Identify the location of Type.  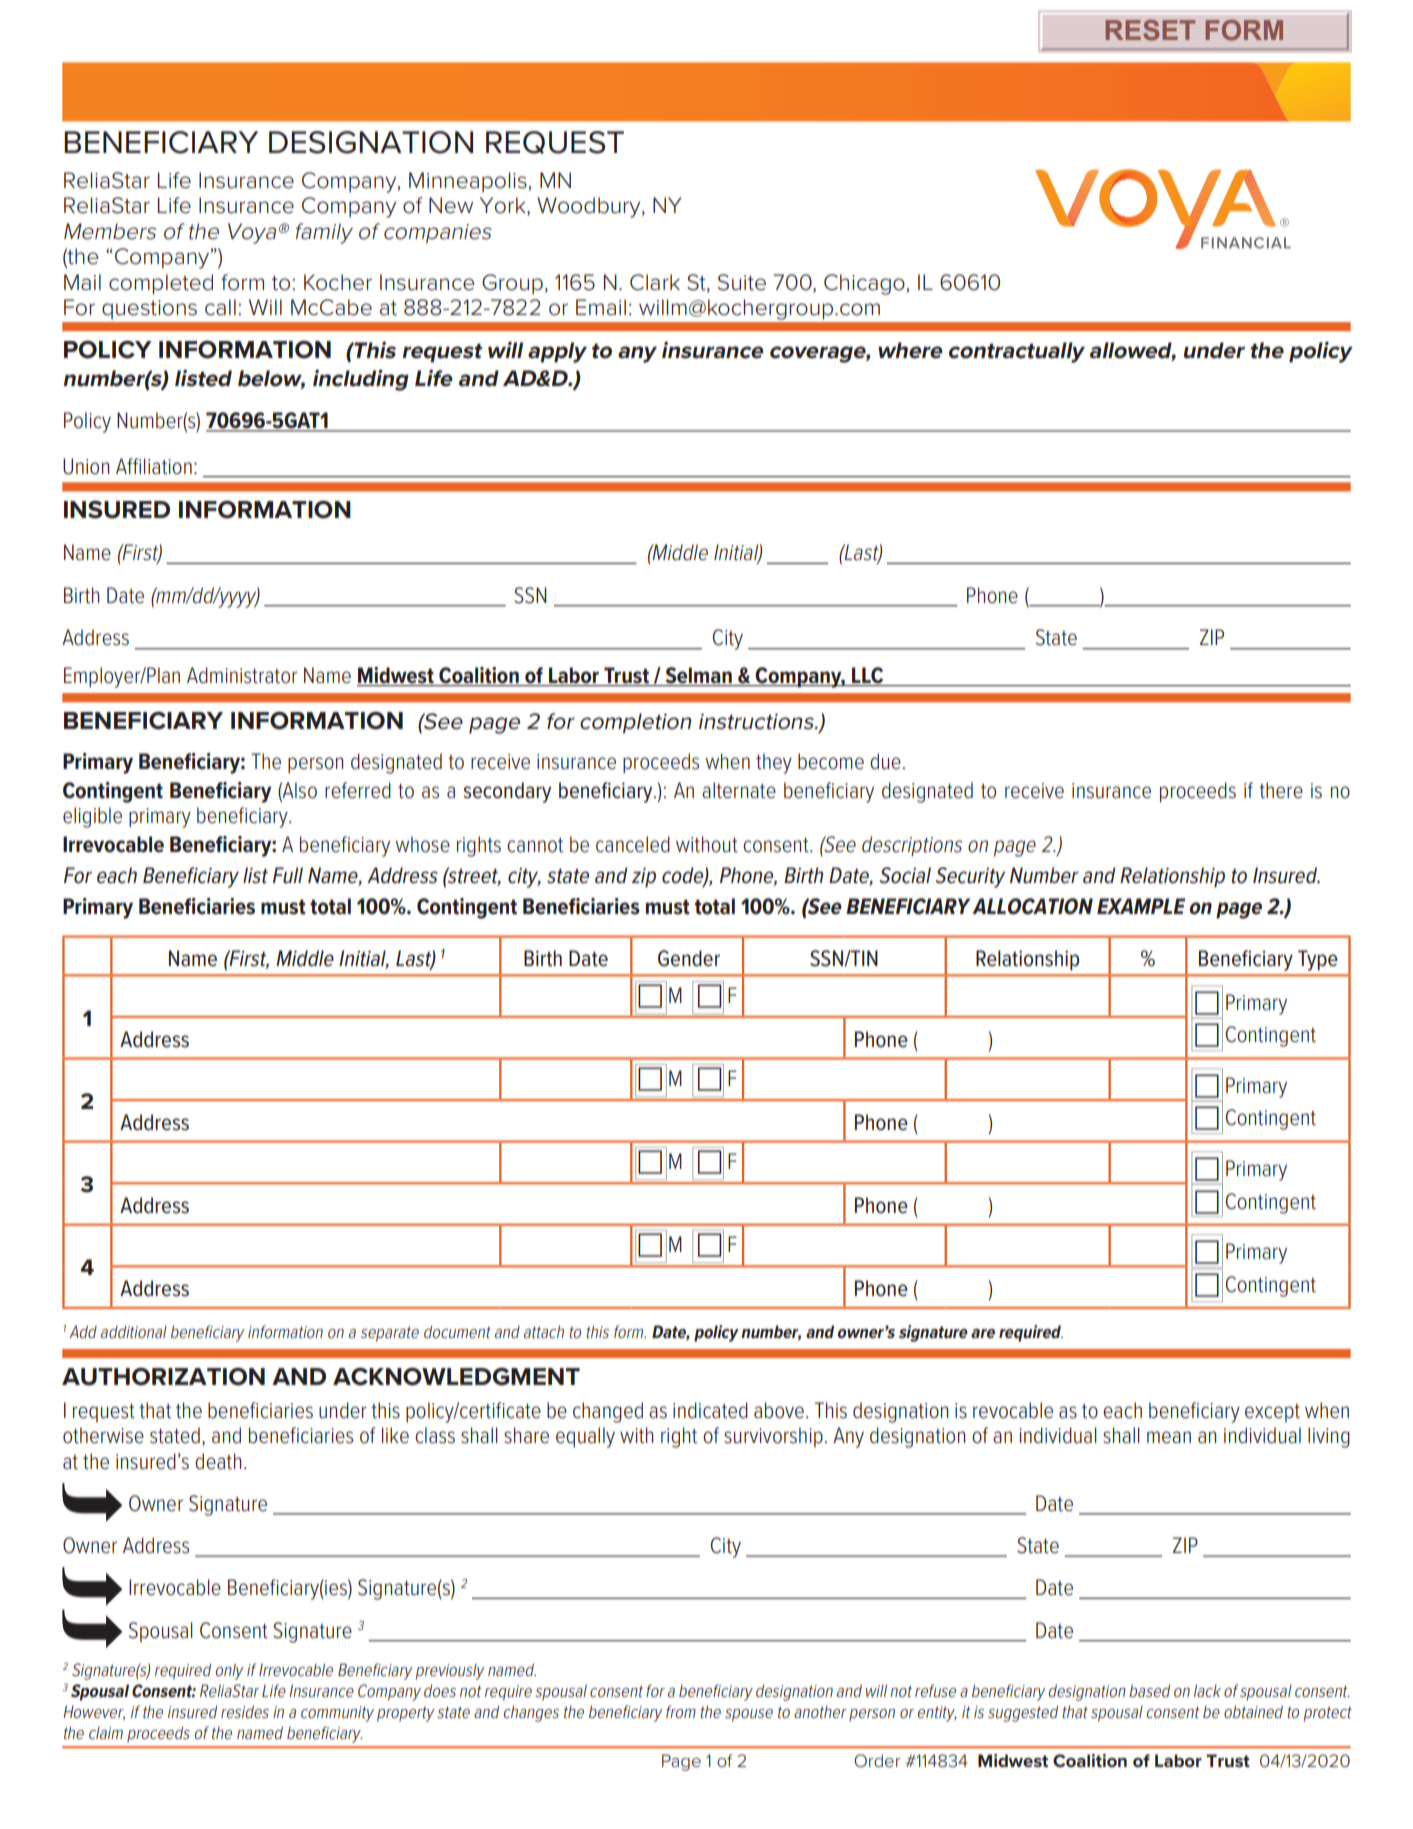
(1318, 960).
